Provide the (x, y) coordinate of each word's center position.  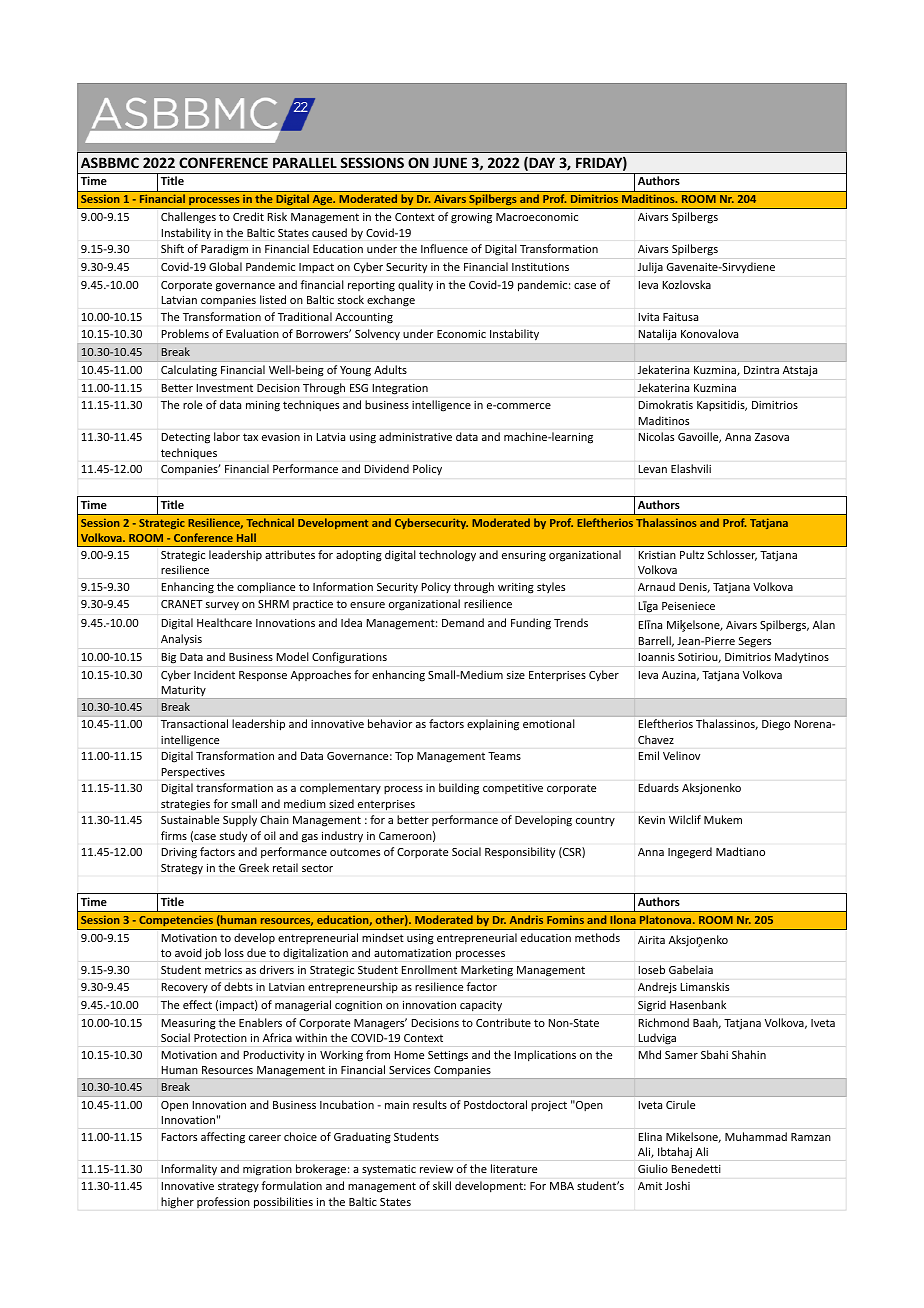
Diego (776, 725)
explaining (493, 725)
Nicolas (656, 436)
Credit (248, 216)
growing (471, 218)
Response (263, 676)
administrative (415, 436)
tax (250, 437)
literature (514, 1168)
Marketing (487, 970)
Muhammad (756, 1136)
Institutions (540, 267)
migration (267, 1170)
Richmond (664, 1022)
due (256, 952)
